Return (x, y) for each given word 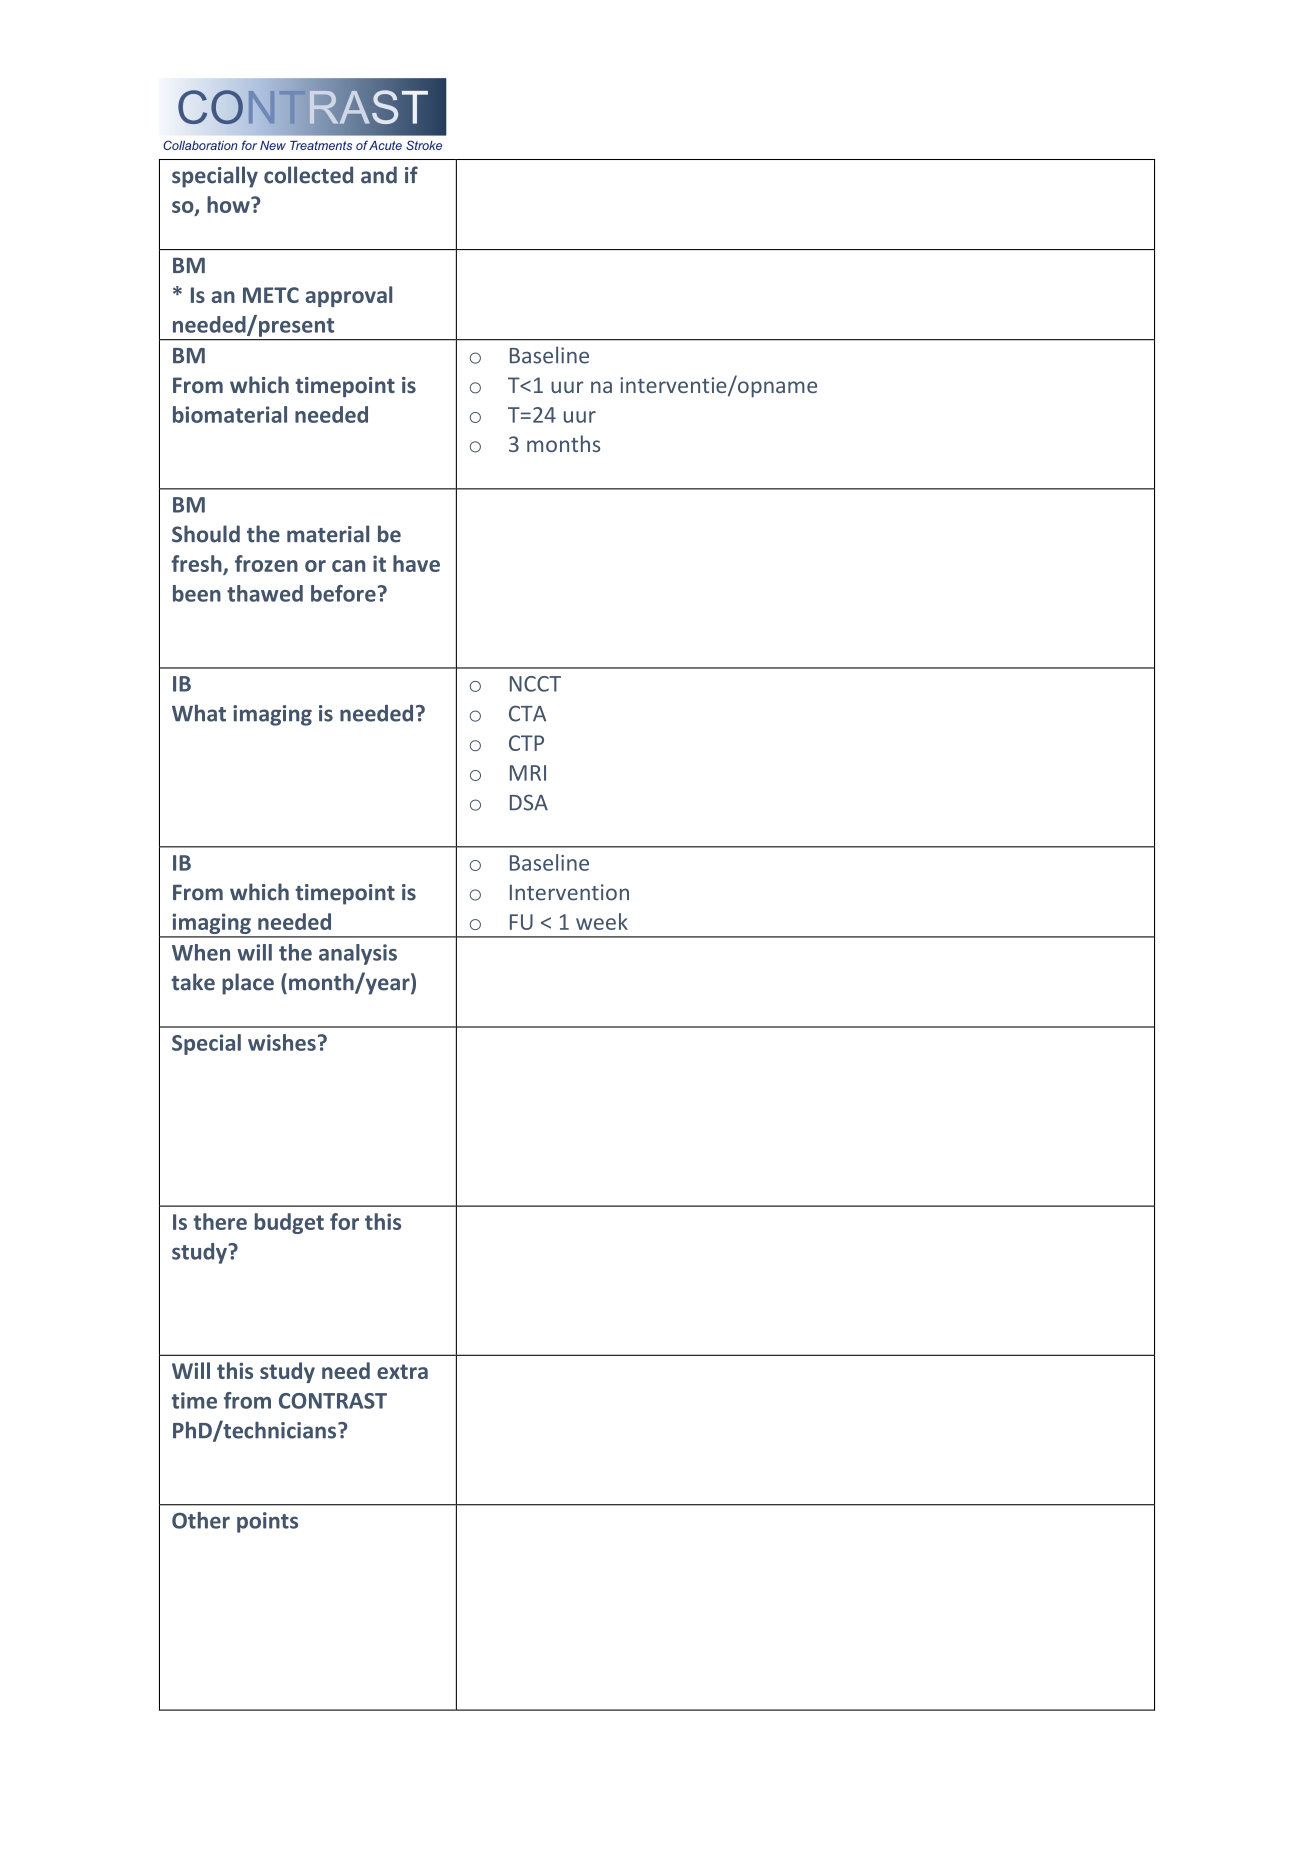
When (201, 952)
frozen (266, 563)
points (267, 1522)
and (379, 175)
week (602, 921)
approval (349, 296)
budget (289, 1223)
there (220, 1221)
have (416, 563)
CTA (527, 713)
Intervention (569, 892)
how (229, 204)
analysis (358, 954)
